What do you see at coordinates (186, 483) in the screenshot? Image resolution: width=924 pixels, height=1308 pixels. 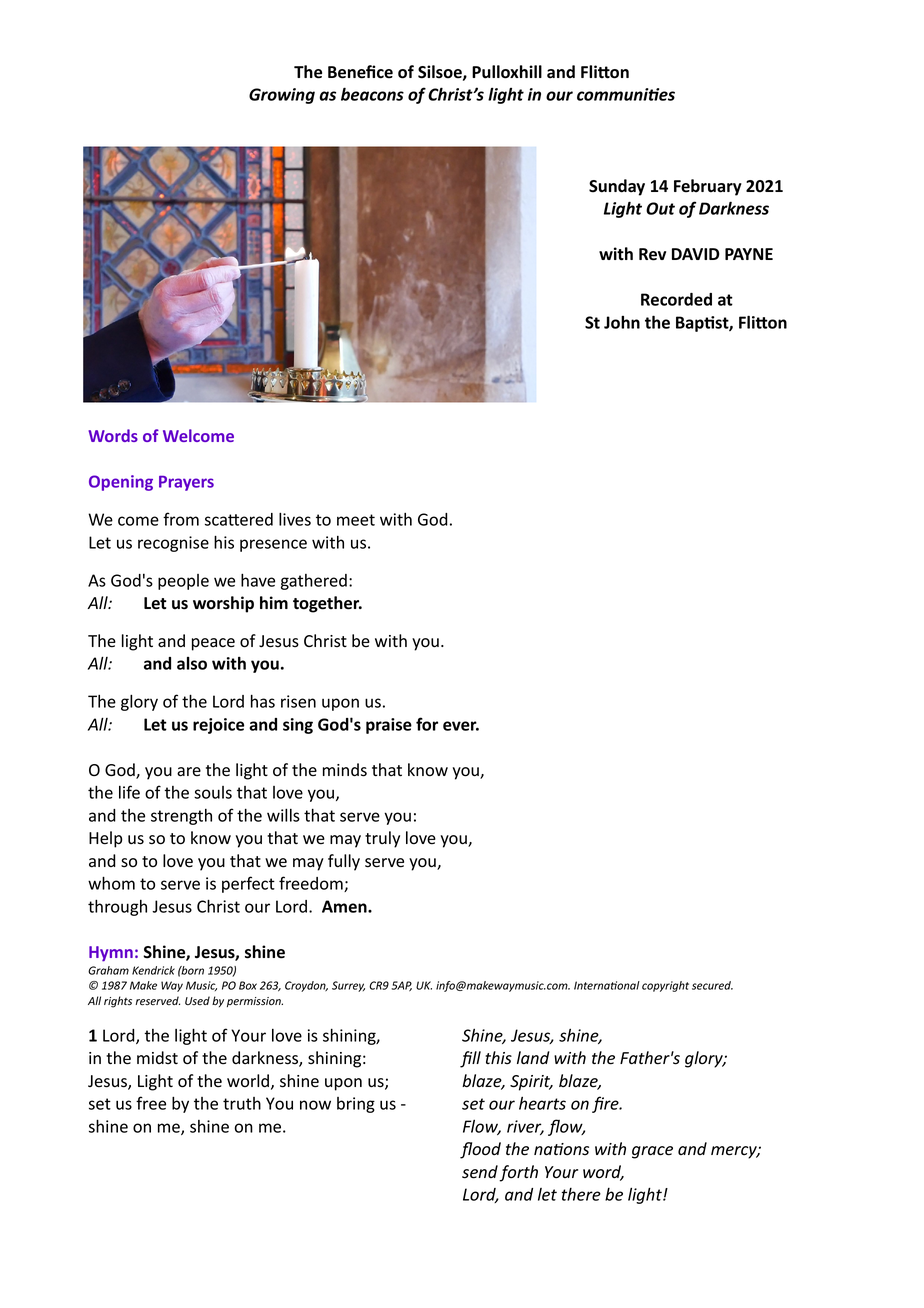 I see `Prayers` at bounding box center [186, 483].
